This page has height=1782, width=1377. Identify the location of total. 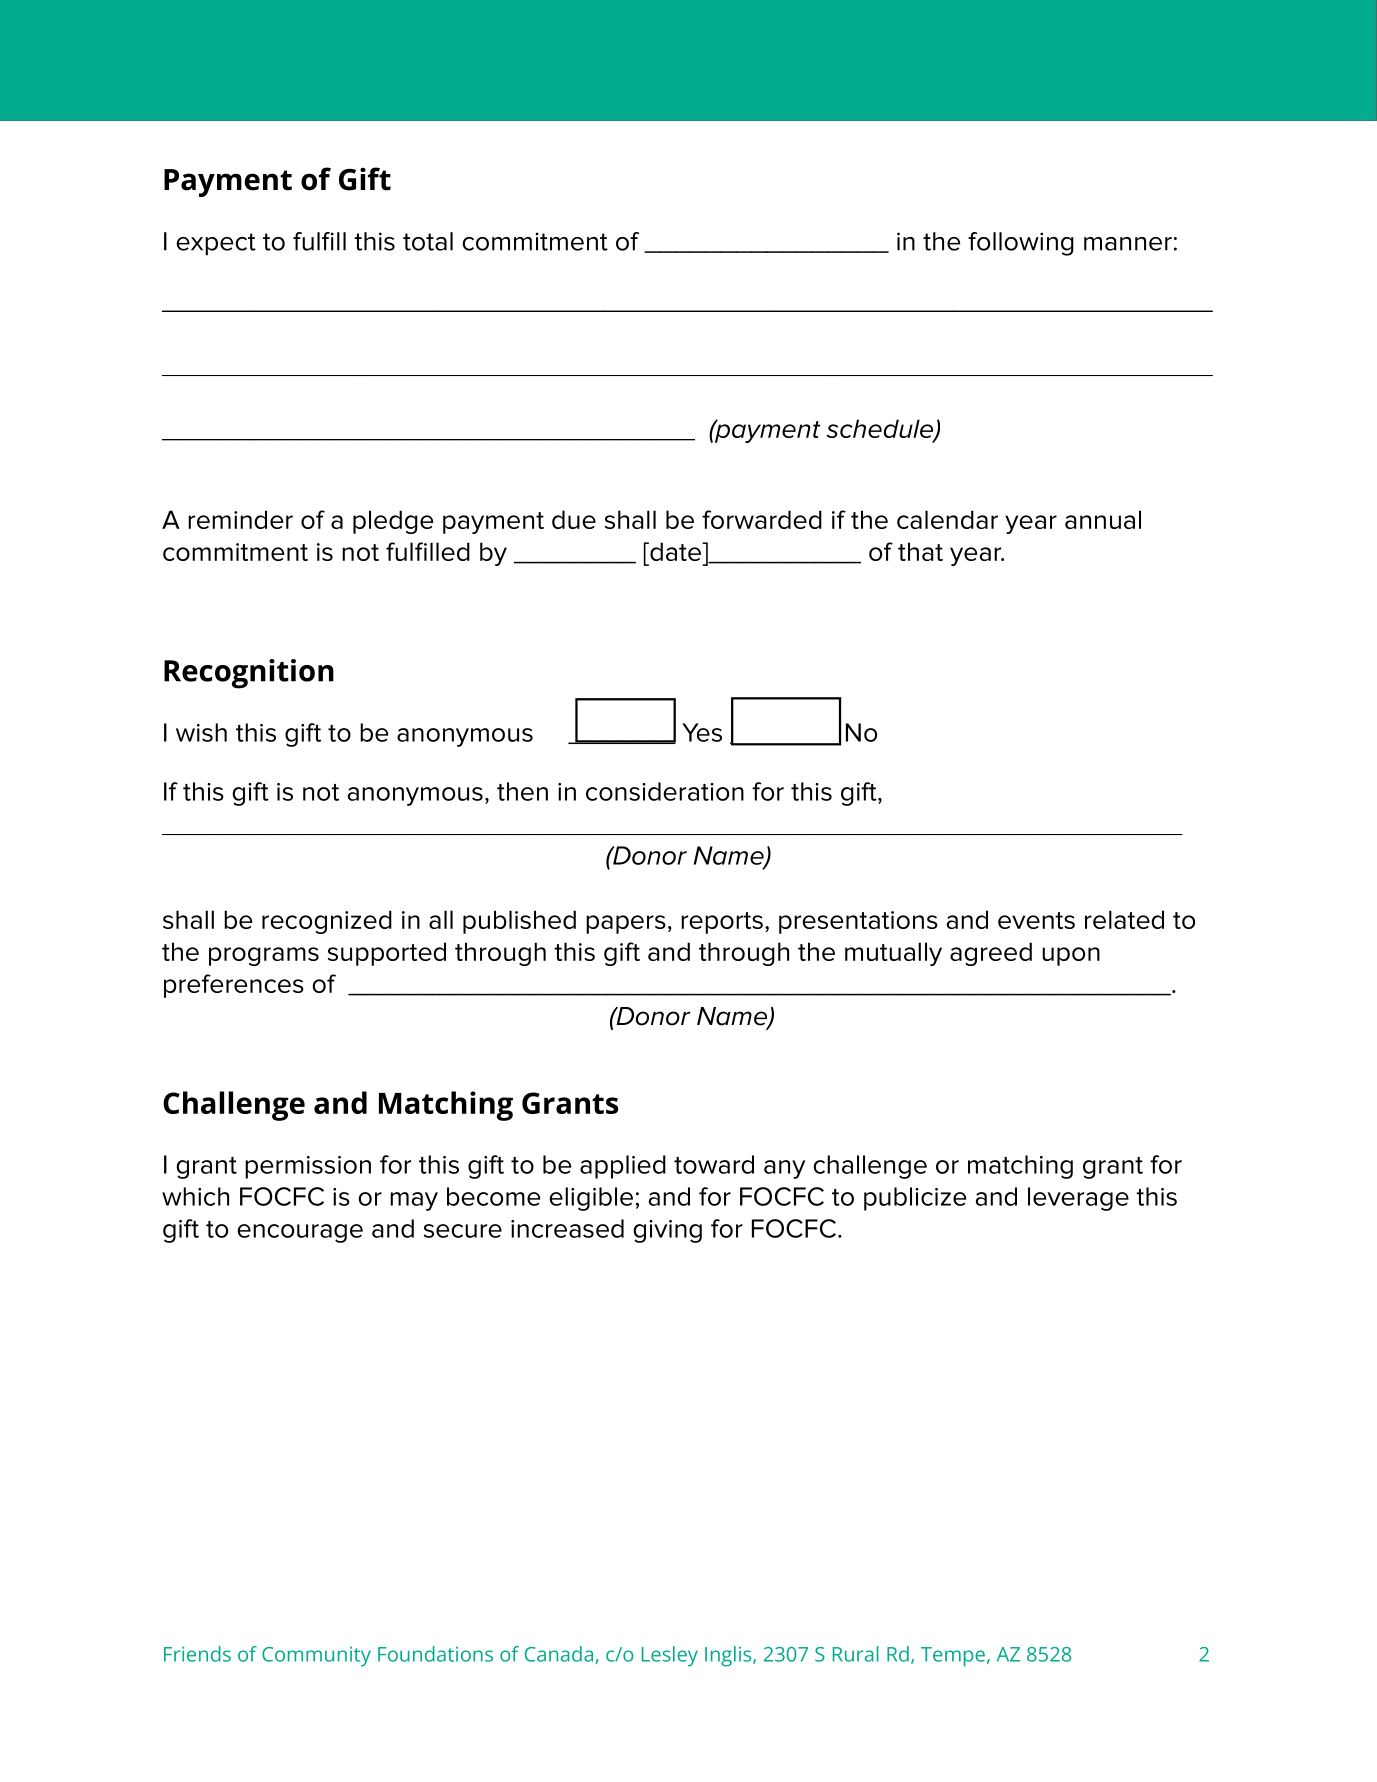
(428, 241).
